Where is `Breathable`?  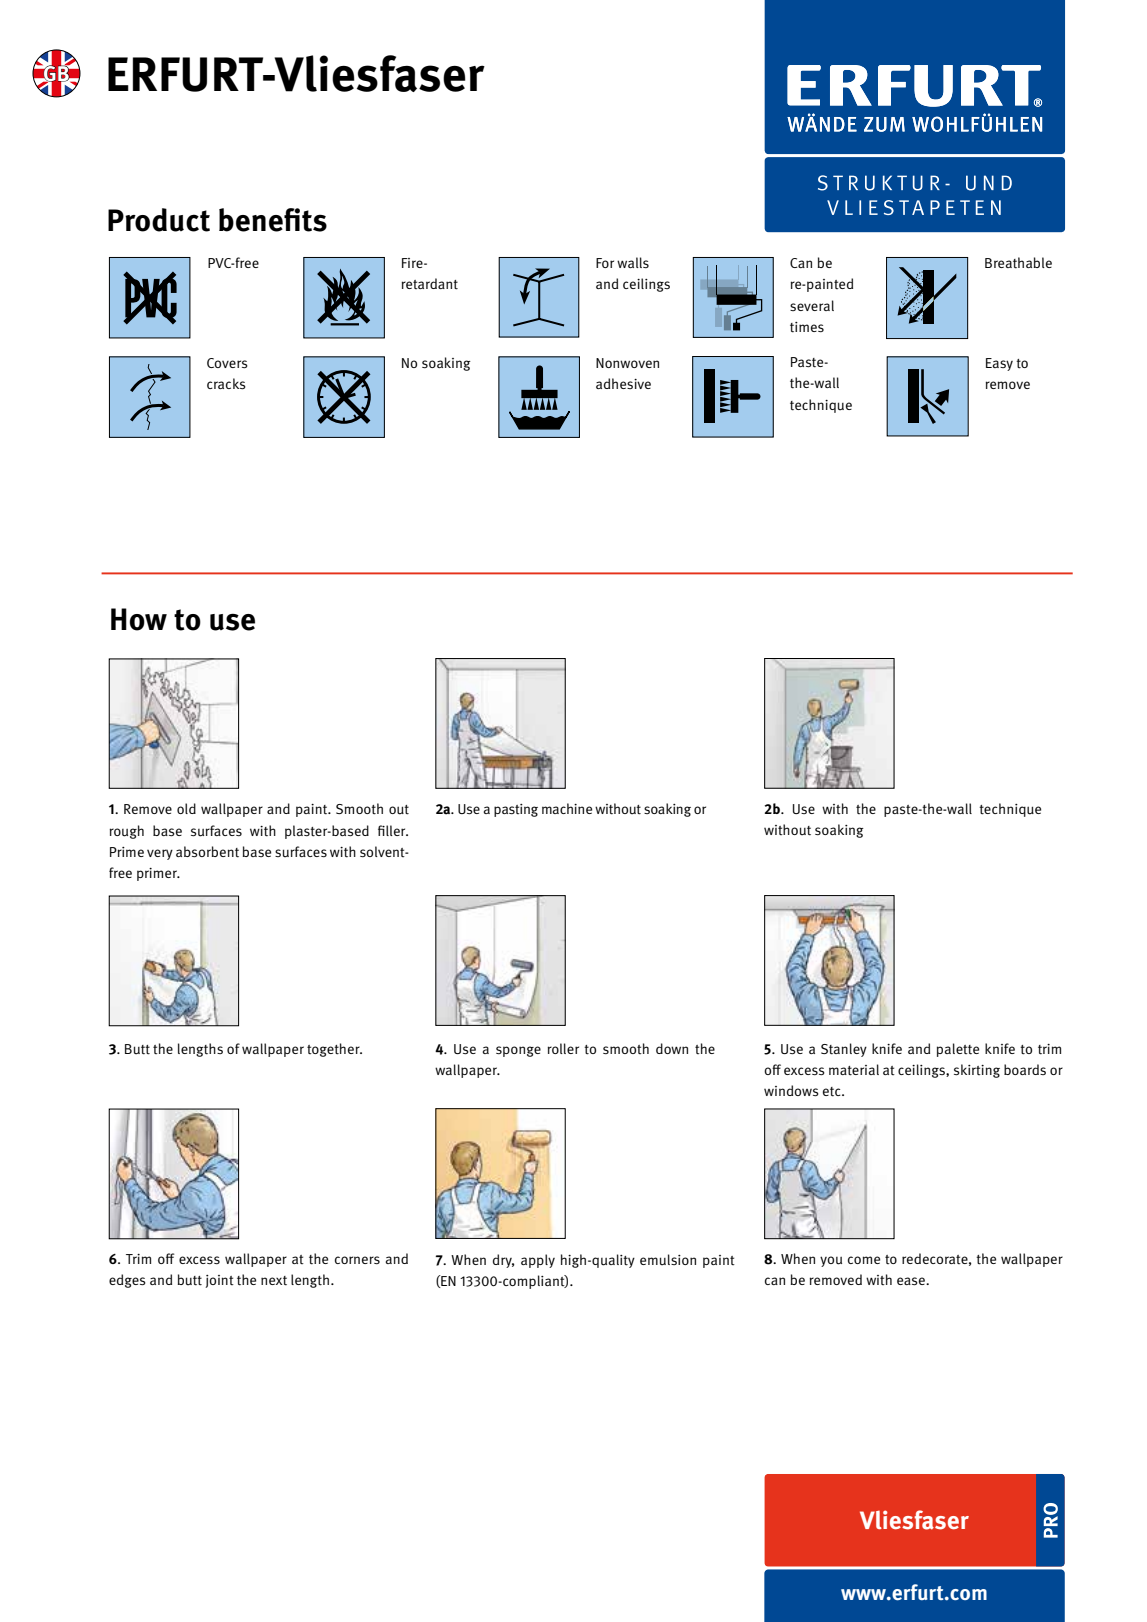 Breathable is located at coordinates (1018, 263).
